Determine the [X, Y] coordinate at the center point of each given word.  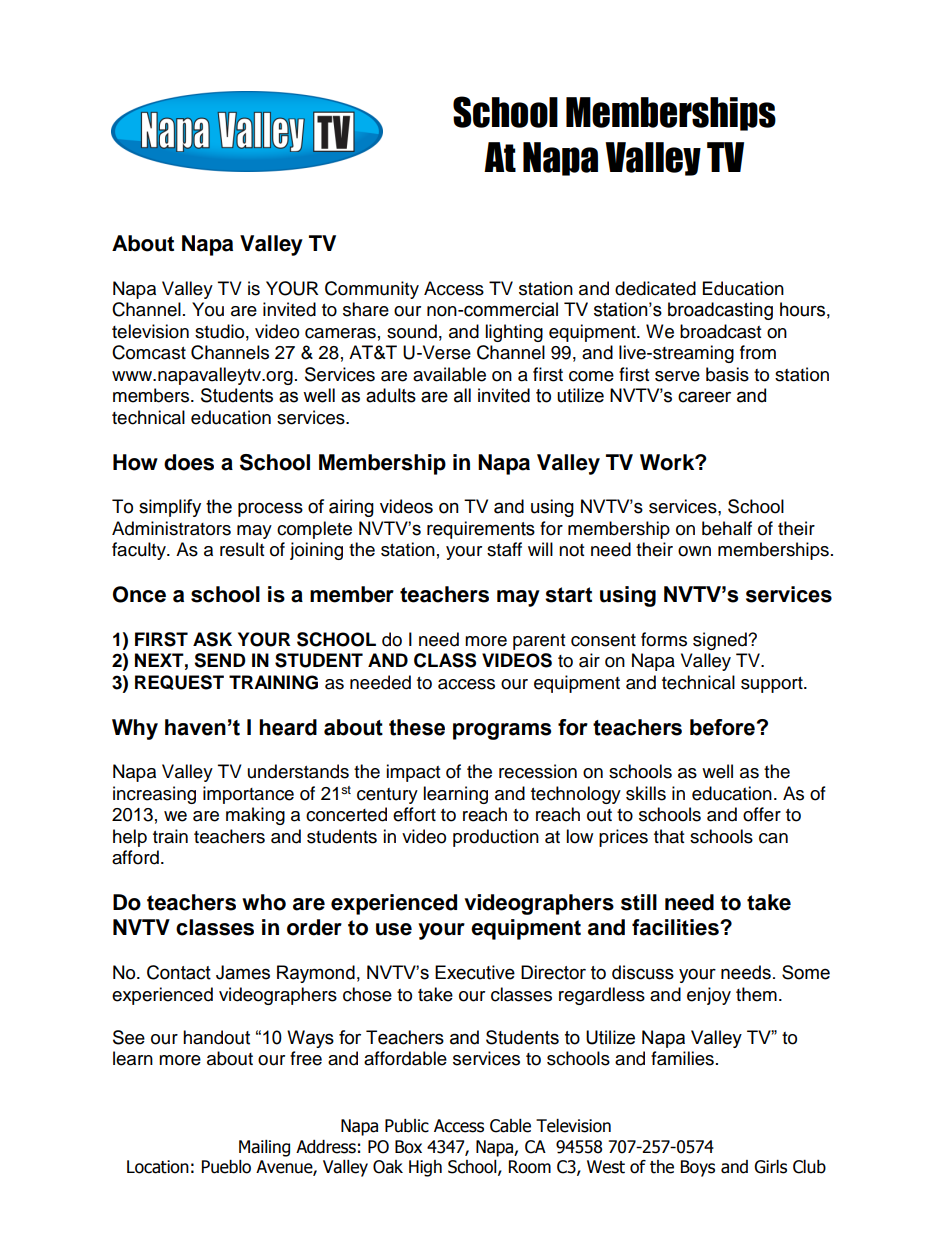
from [758, 352]
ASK [212, 639]
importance [248, 795]
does [189, 462]
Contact [179, 972]
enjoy [709, 996]
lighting [514, 333]
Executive [475, 972]
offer [762, 814]
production [496, 838]
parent [539, 642]
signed [721, 641]
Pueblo [226, 1167]
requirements [481, 530]
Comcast [149, 352]
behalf [727, 528]
